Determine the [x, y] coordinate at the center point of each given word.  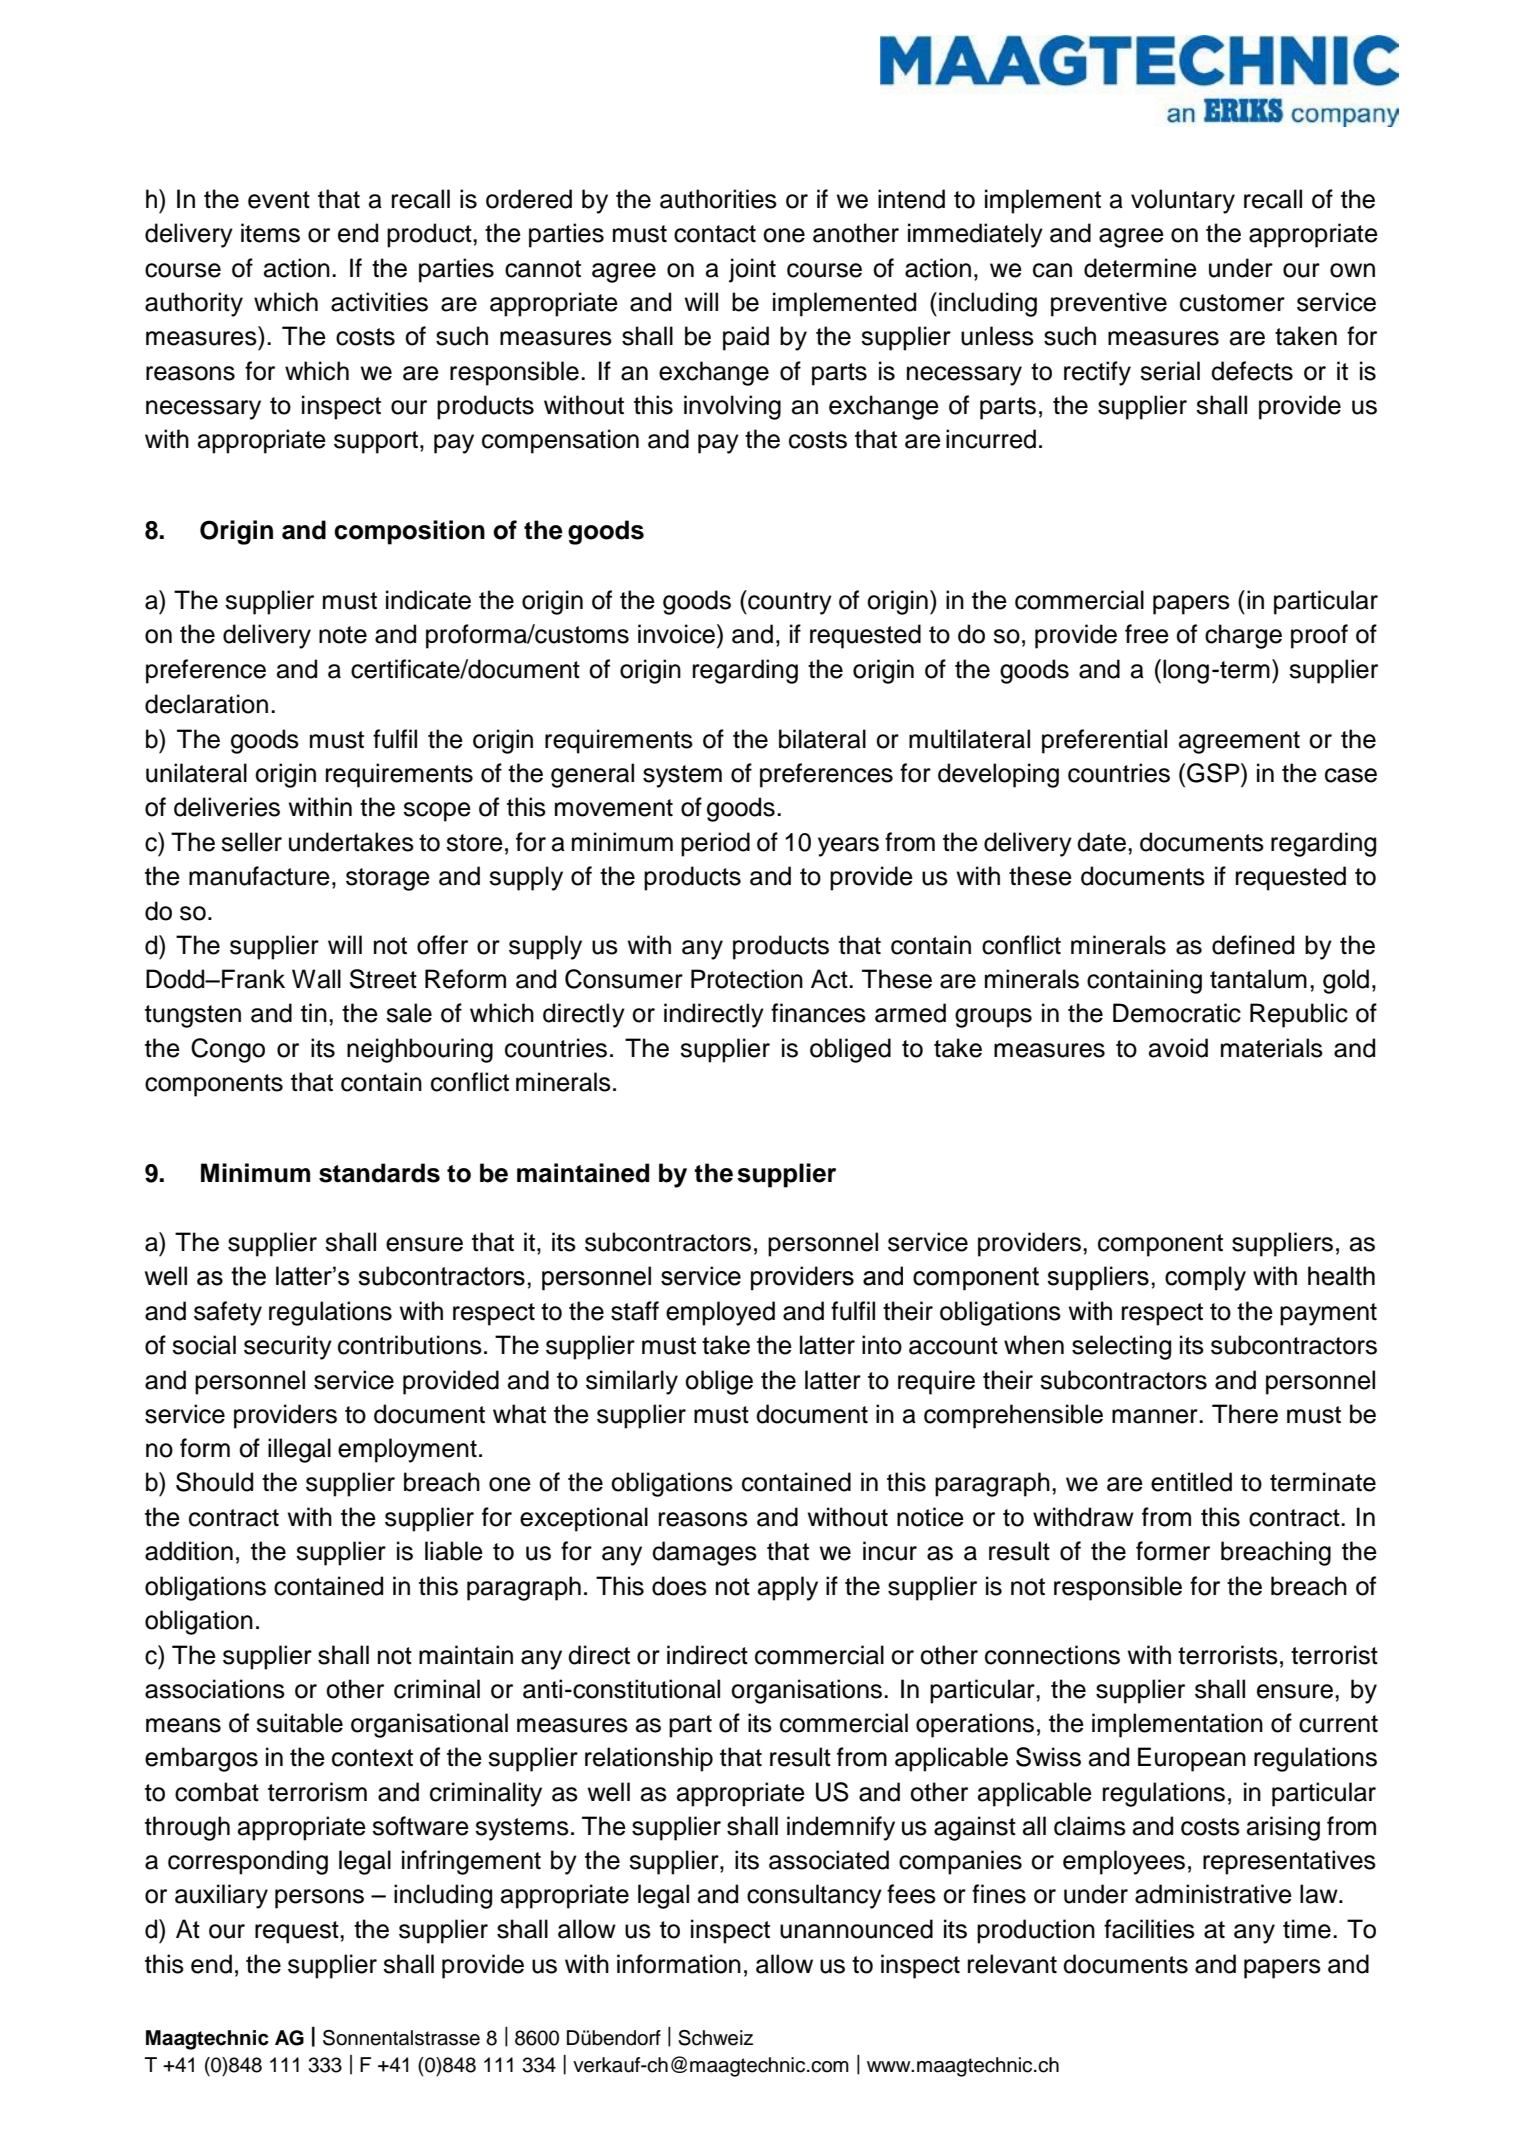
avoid [1178, 1048]
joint [752, 270]
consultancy [814, 1896]
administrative [1213, 1894]
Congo [228, 1050]
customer [1232, 303]
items [270, 233]
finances [818, 1013]
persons [319, 1899]
